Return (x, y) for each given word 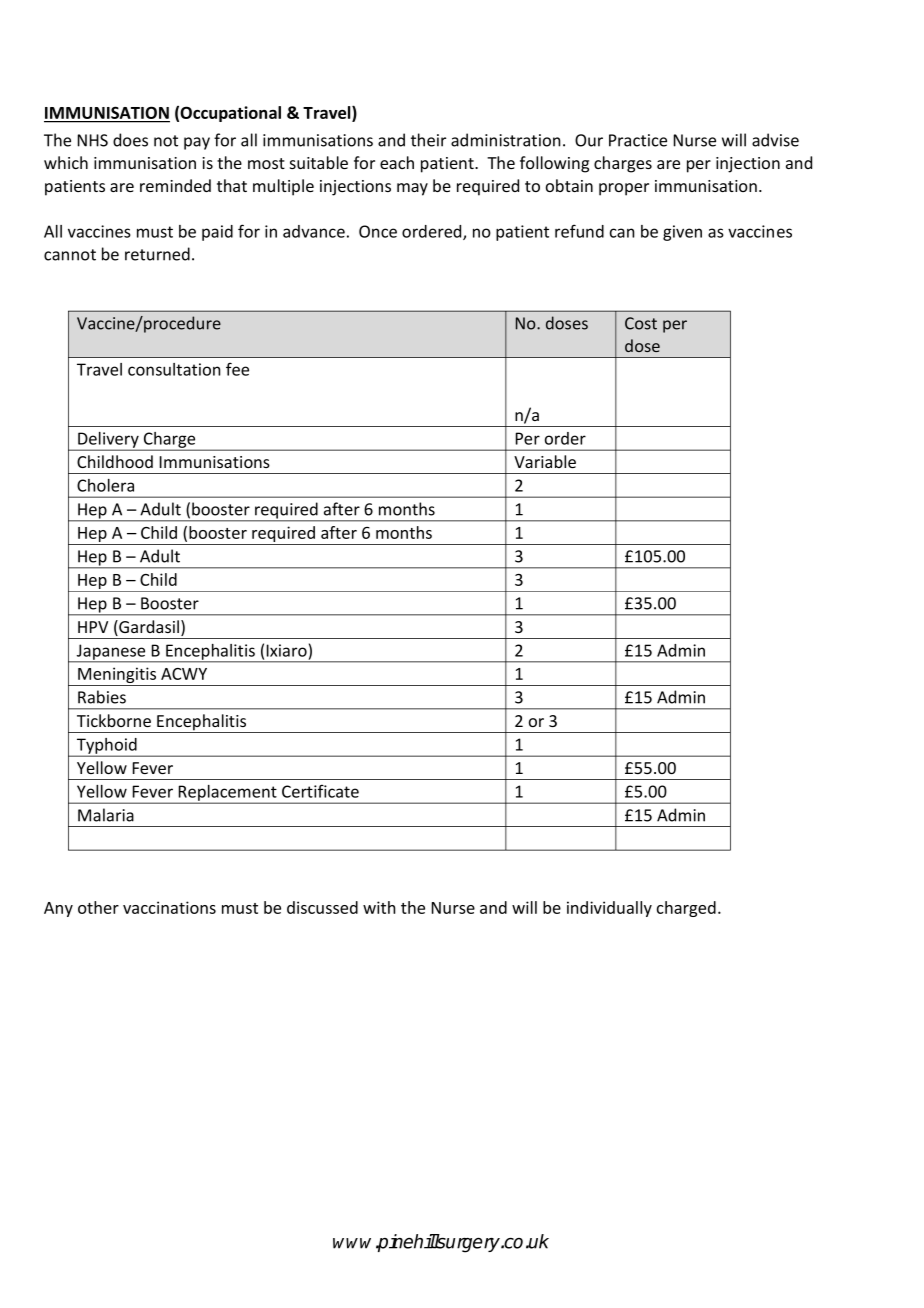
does (130, 140)
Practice (638, 140)
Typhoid (107, 747)
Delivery (108, 441)
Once (378, 231)
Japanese (111, 653)
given (682, 233)
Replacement (228, 794)
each (397, 162)
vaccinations (169, 907)
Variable (545, 461)
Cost (641, 323)
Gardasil (148, 628)
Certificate (320, 791)
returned (157, 254)
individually (609, 909)
